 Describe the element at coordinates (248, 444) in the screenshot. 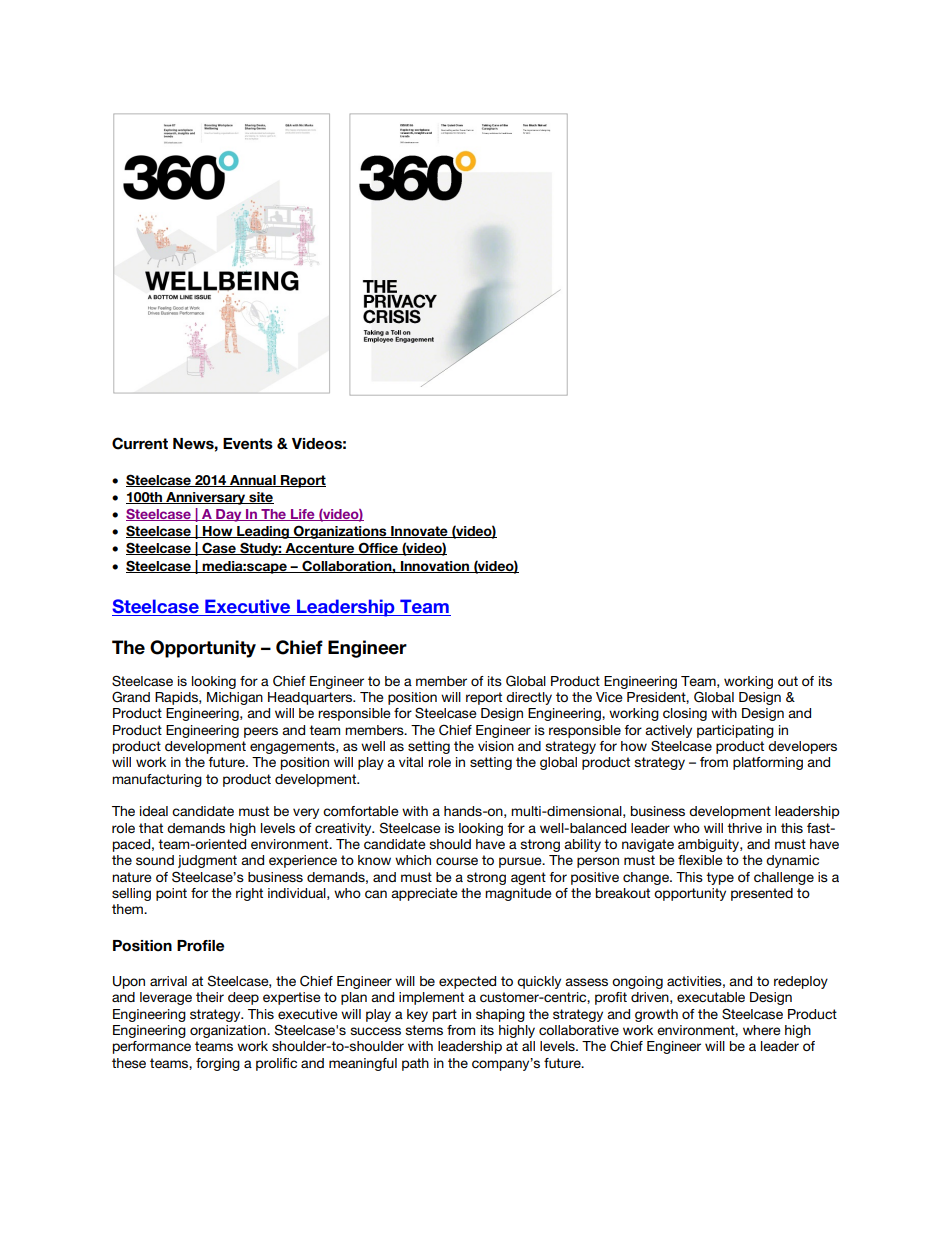

I see `Events` at that location.
